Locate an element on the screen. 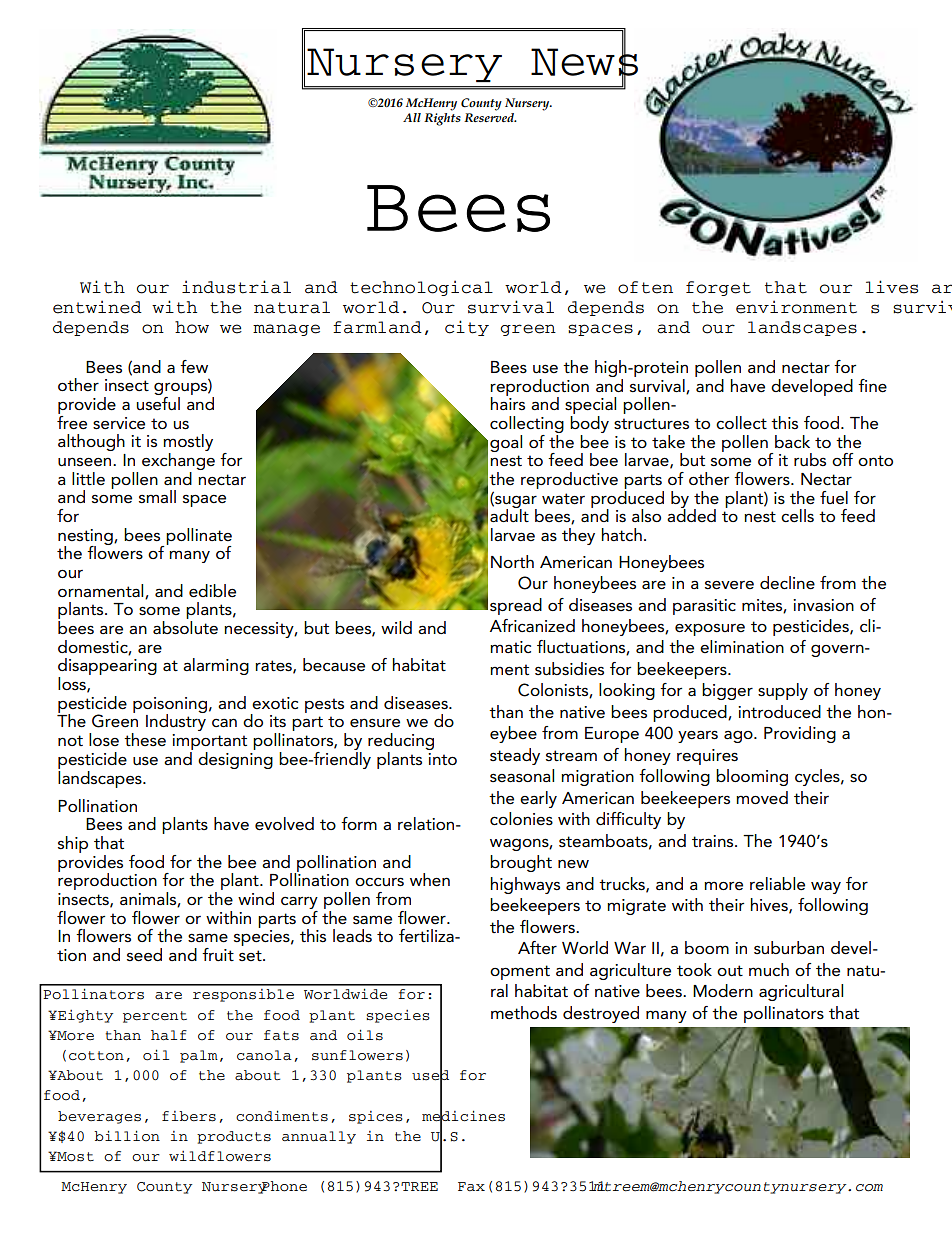 This screenshot has width=952, height=1233. medicines is located at coordinates (463, 1115).
